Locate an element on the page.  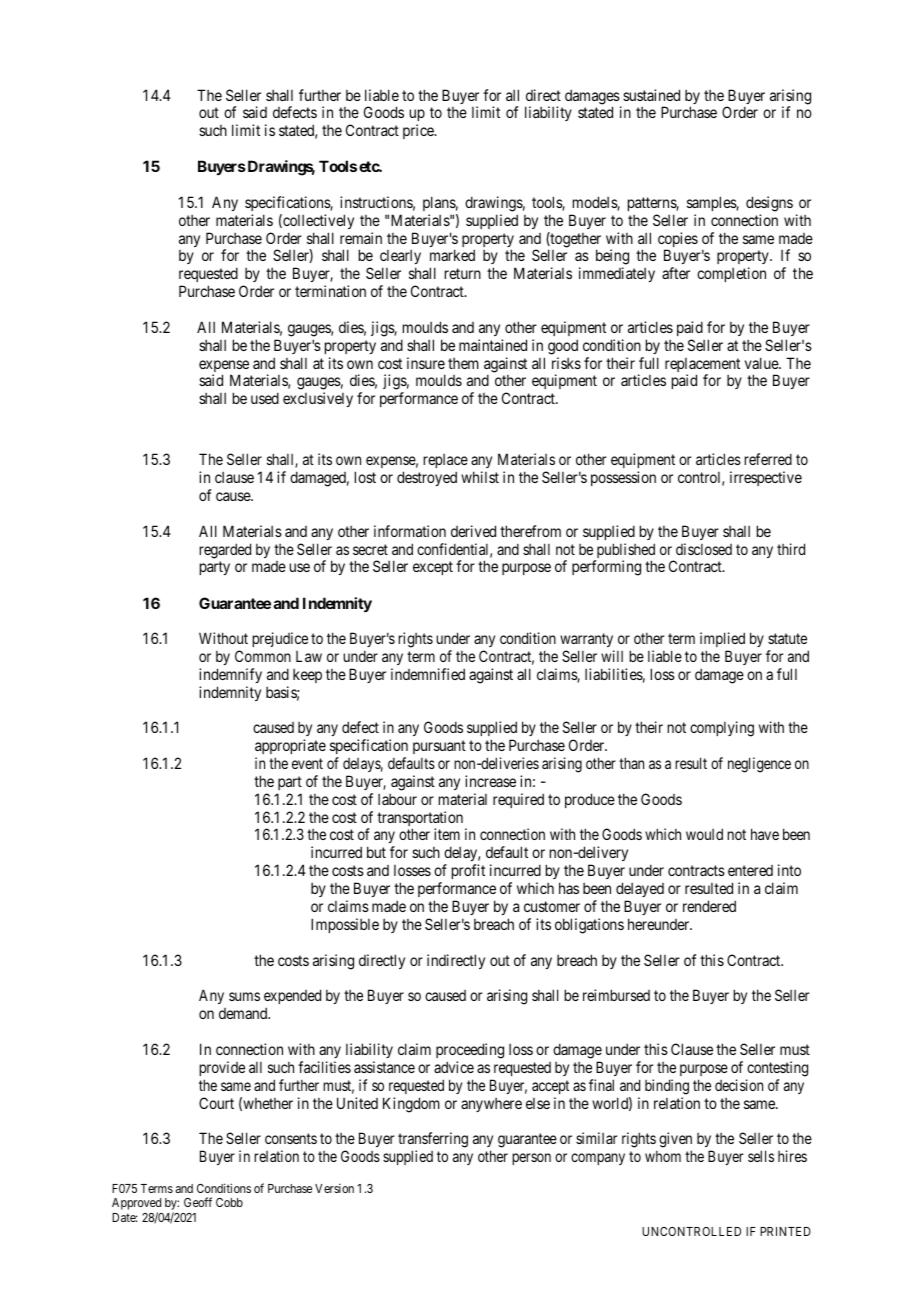
implied is located at coordinates (722, 639).
